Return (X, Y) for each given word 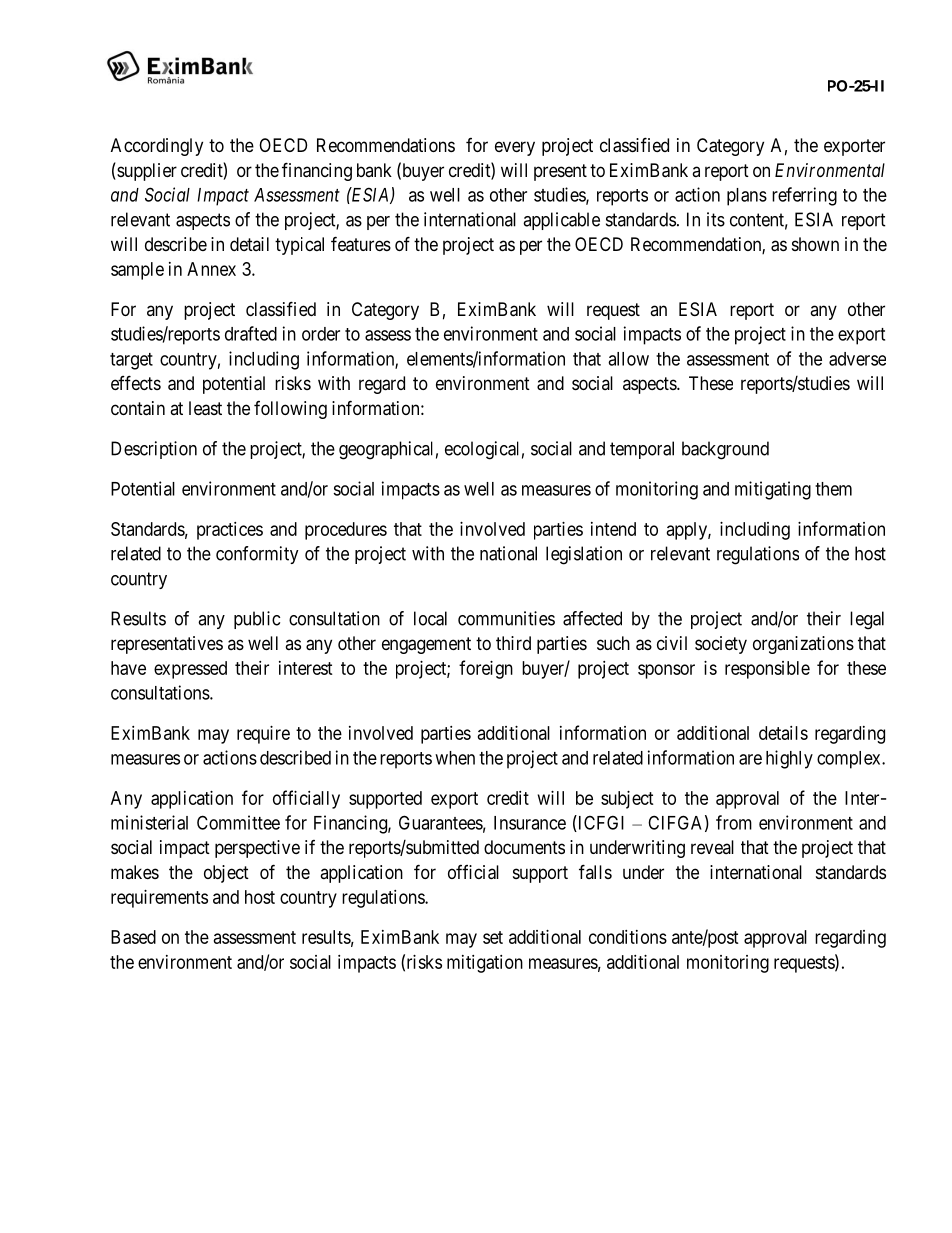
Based (133, 937)
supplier (146, 172)
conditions (628, 937)
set (493, 937)
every (515, 148)
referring (804, 196)
